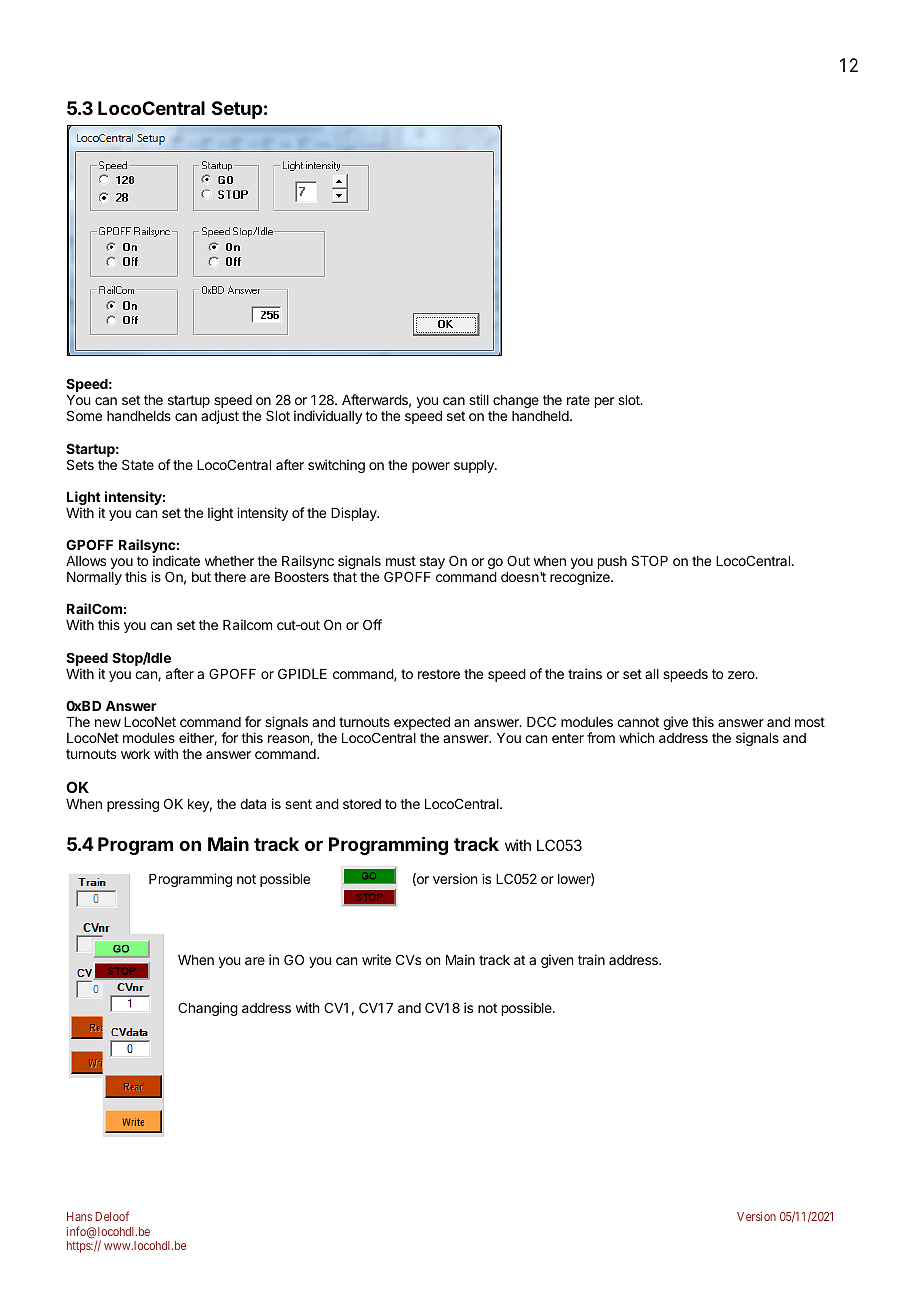 The height and width of the screenshot is (1308, 924). I want to click on adjust, so click(220, 417).
